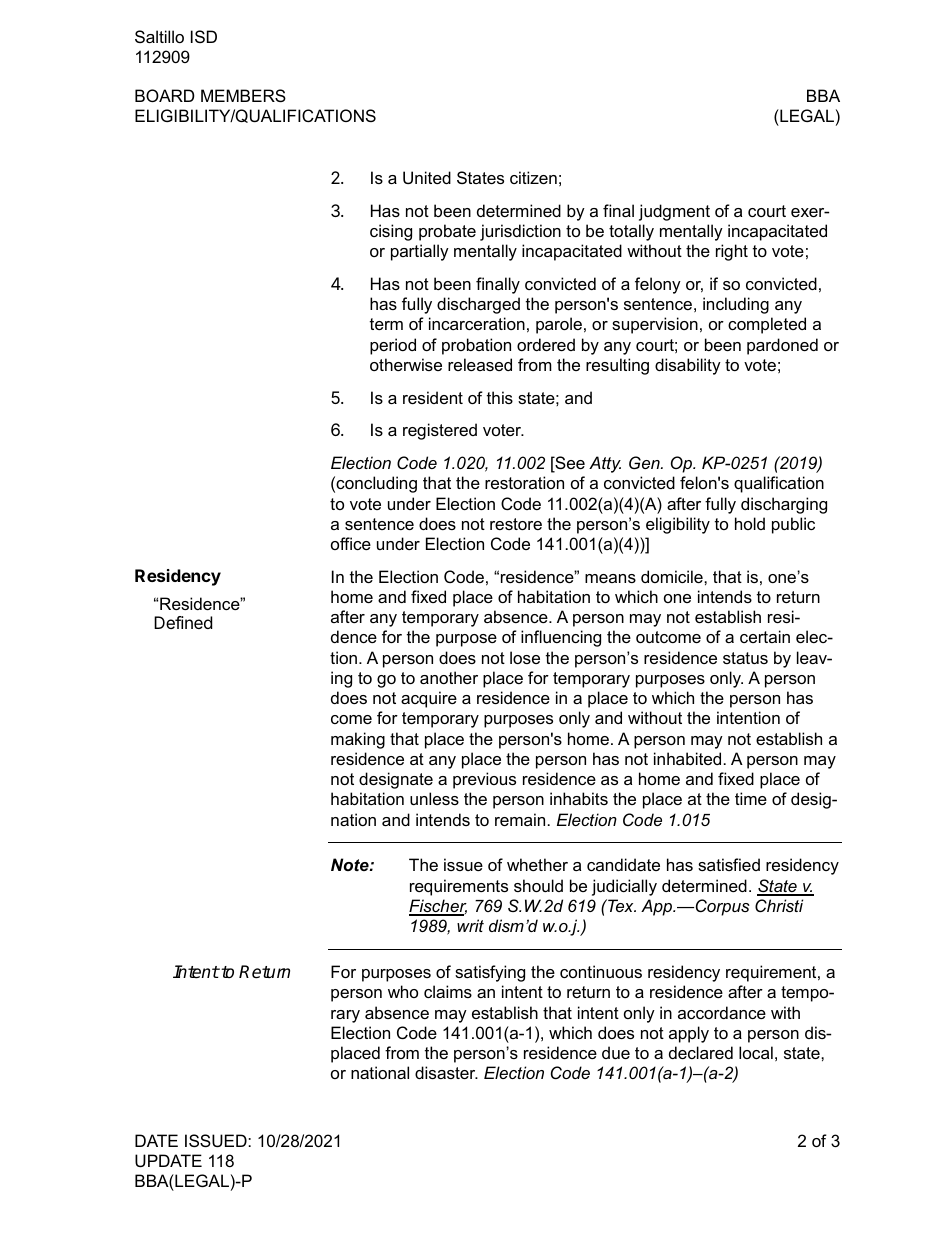 The image size is (952, 1233). Describe the element at coordinates (674, 212) in the screenshot. I see `judgment` at that location.
